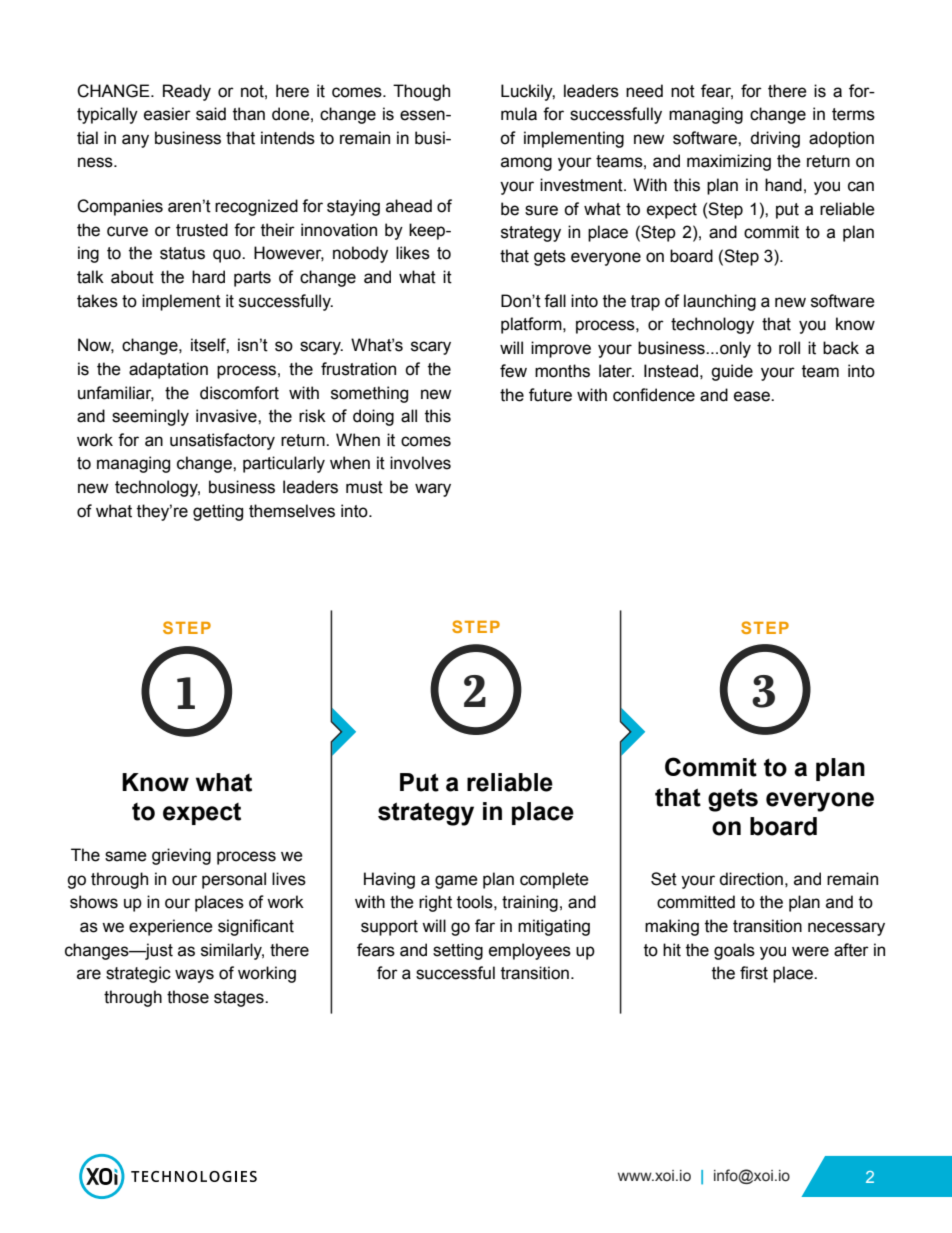  Describe the element at coordinates (181, 856) in the page. I see `grieving` at that location.
